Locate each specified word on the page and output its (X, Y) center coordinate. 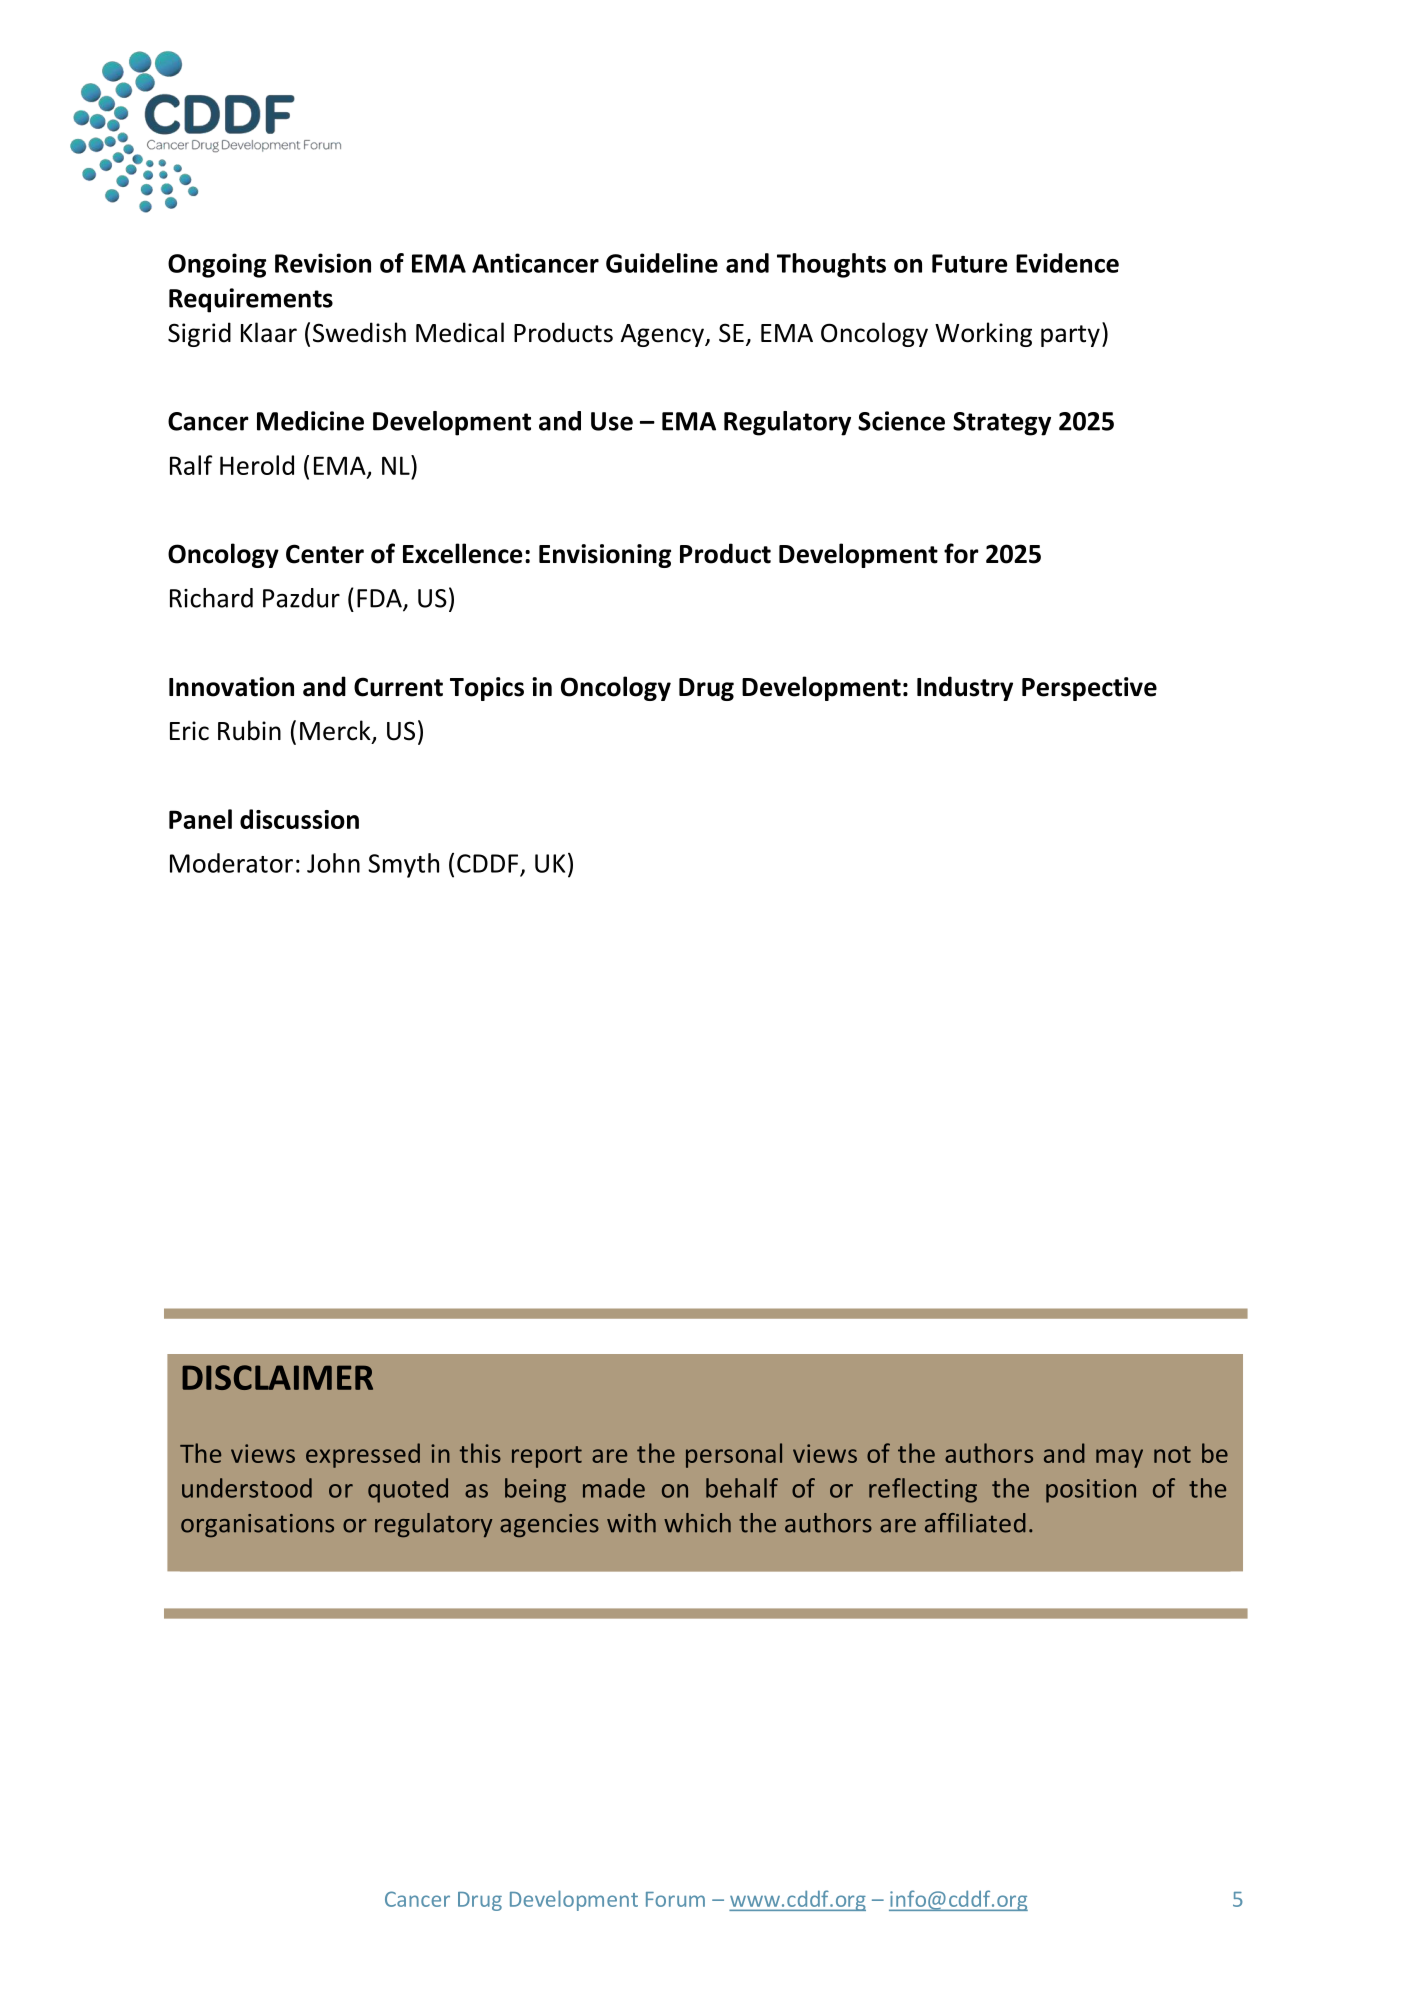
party (1070, 336)
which (697, 1523)
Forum (675, 1899)
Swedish (359, 332)
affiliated (975, 1523)
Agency (663, 335)
